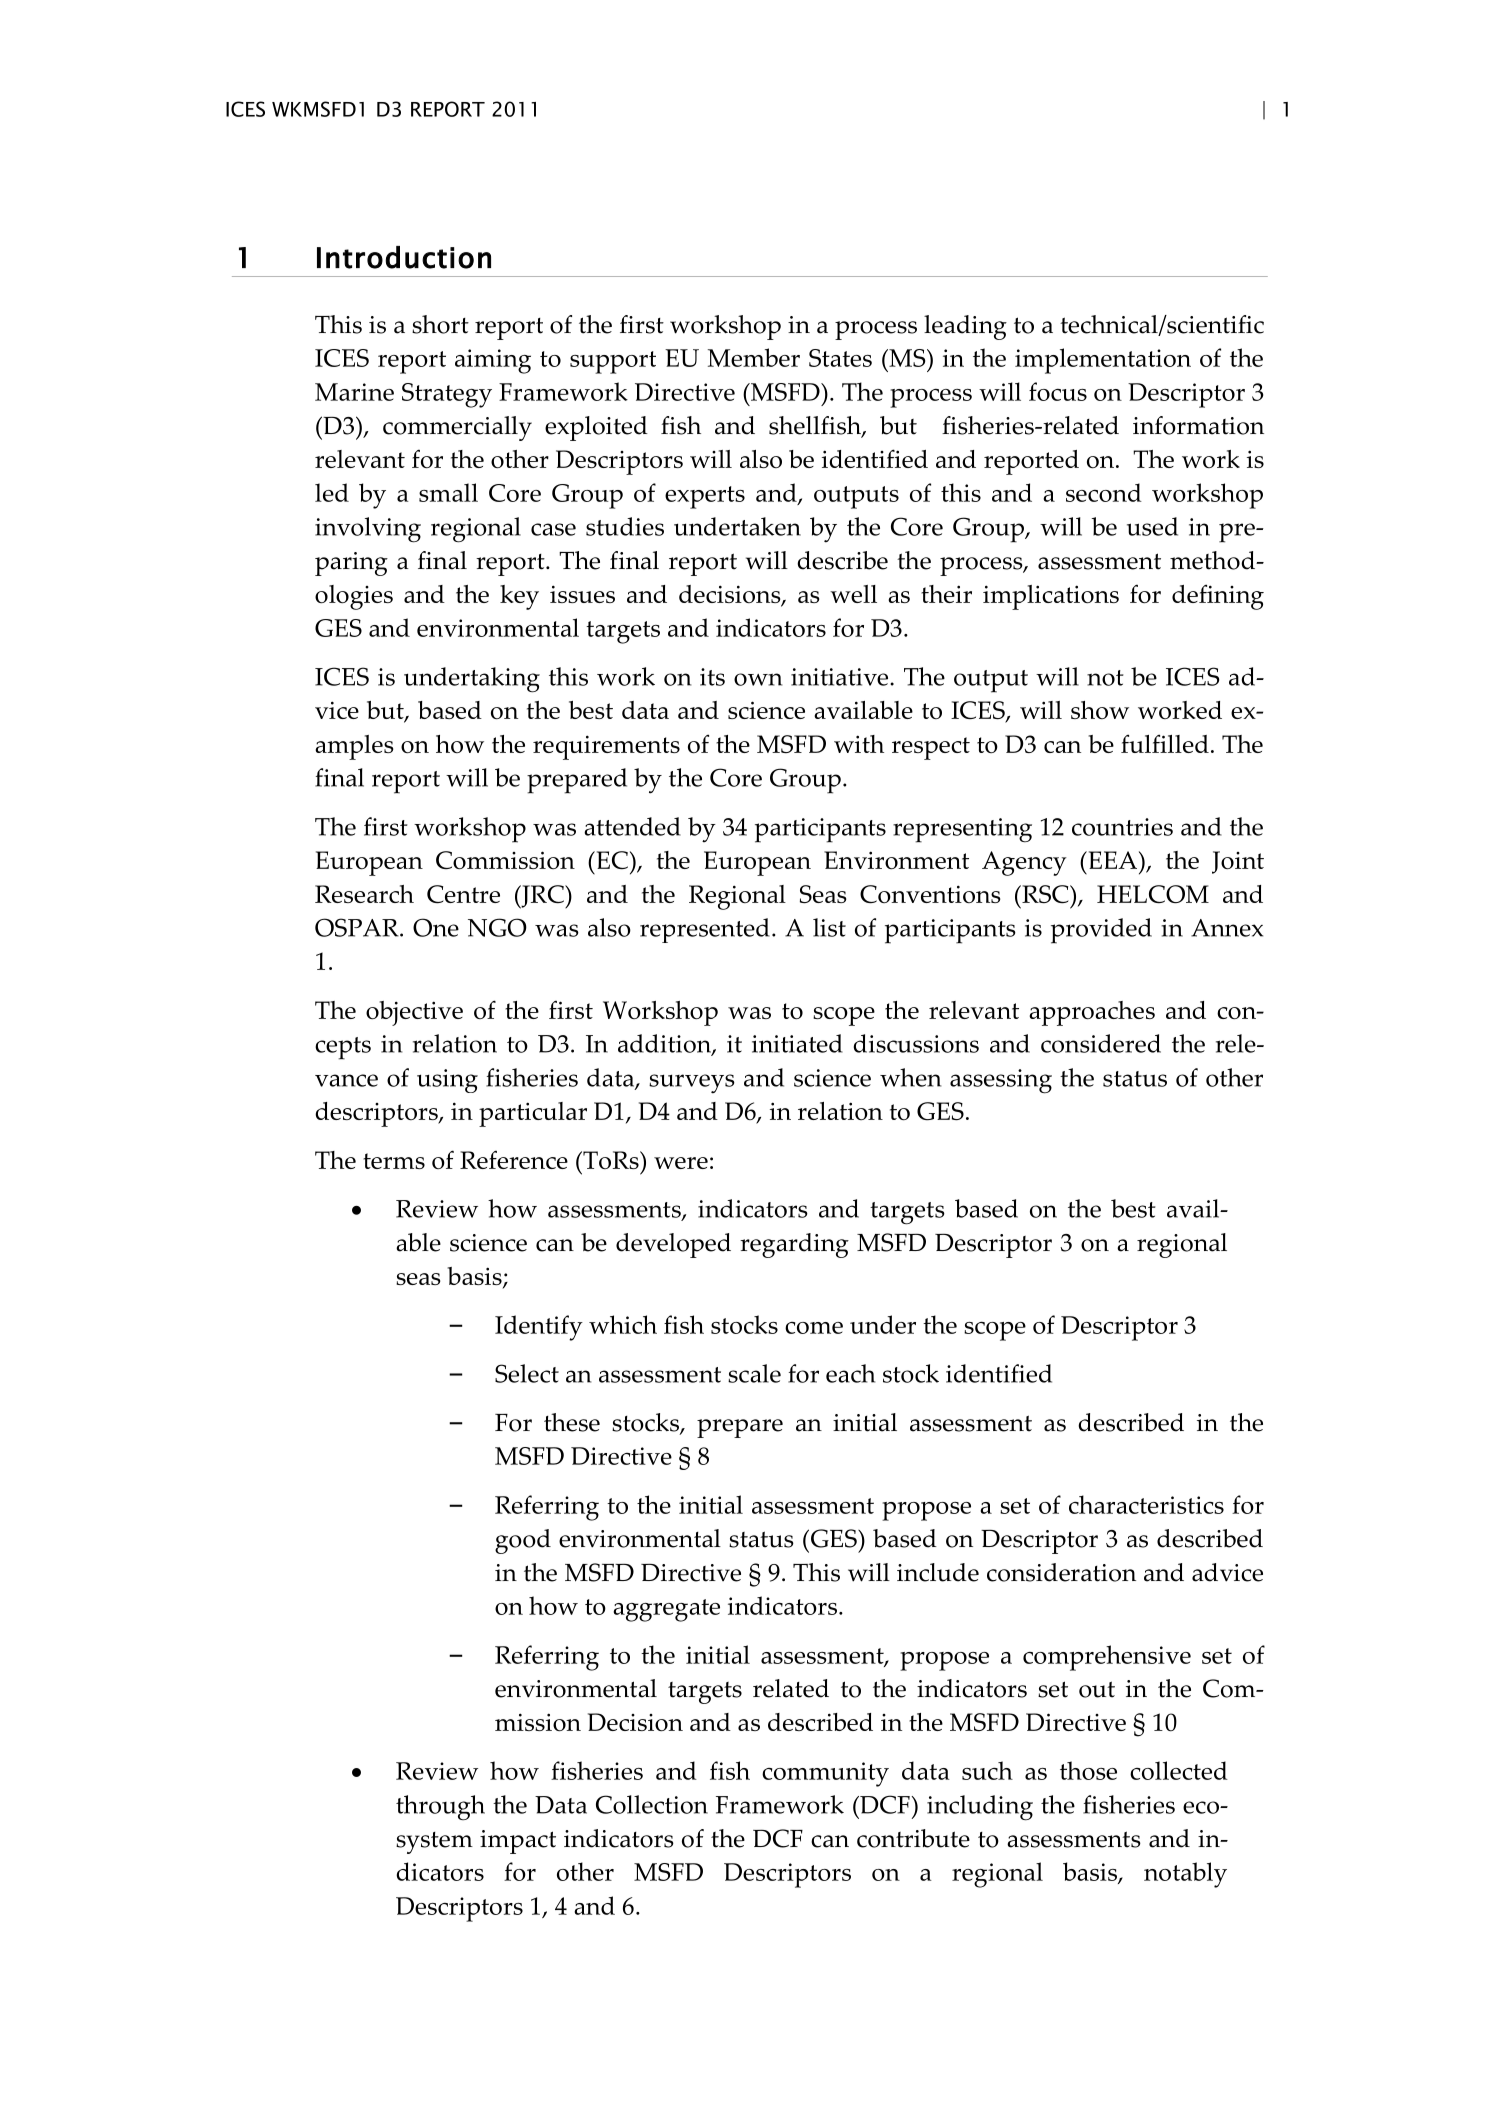  Describe the element at coordinates (440, 324) in the screenshot. I see `short` at that location.
